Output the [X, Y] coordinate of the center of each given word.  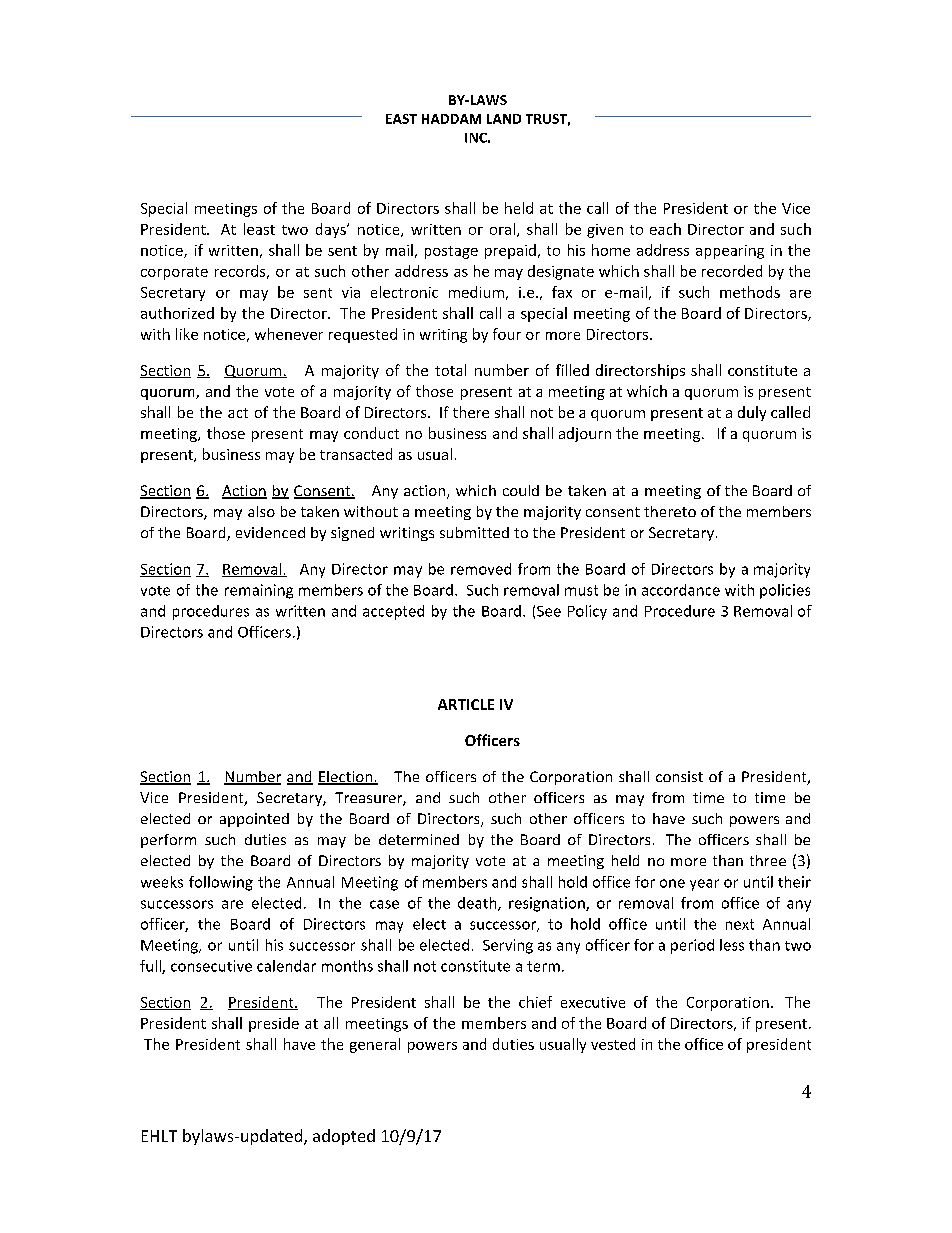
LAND [504, 119]
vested [613, 1044]
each [665, 229]
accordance [681, 590]
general [375, 1045]
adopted [344, 1137]
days [332, 230]
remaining [259, 591]
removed [481, 569]
